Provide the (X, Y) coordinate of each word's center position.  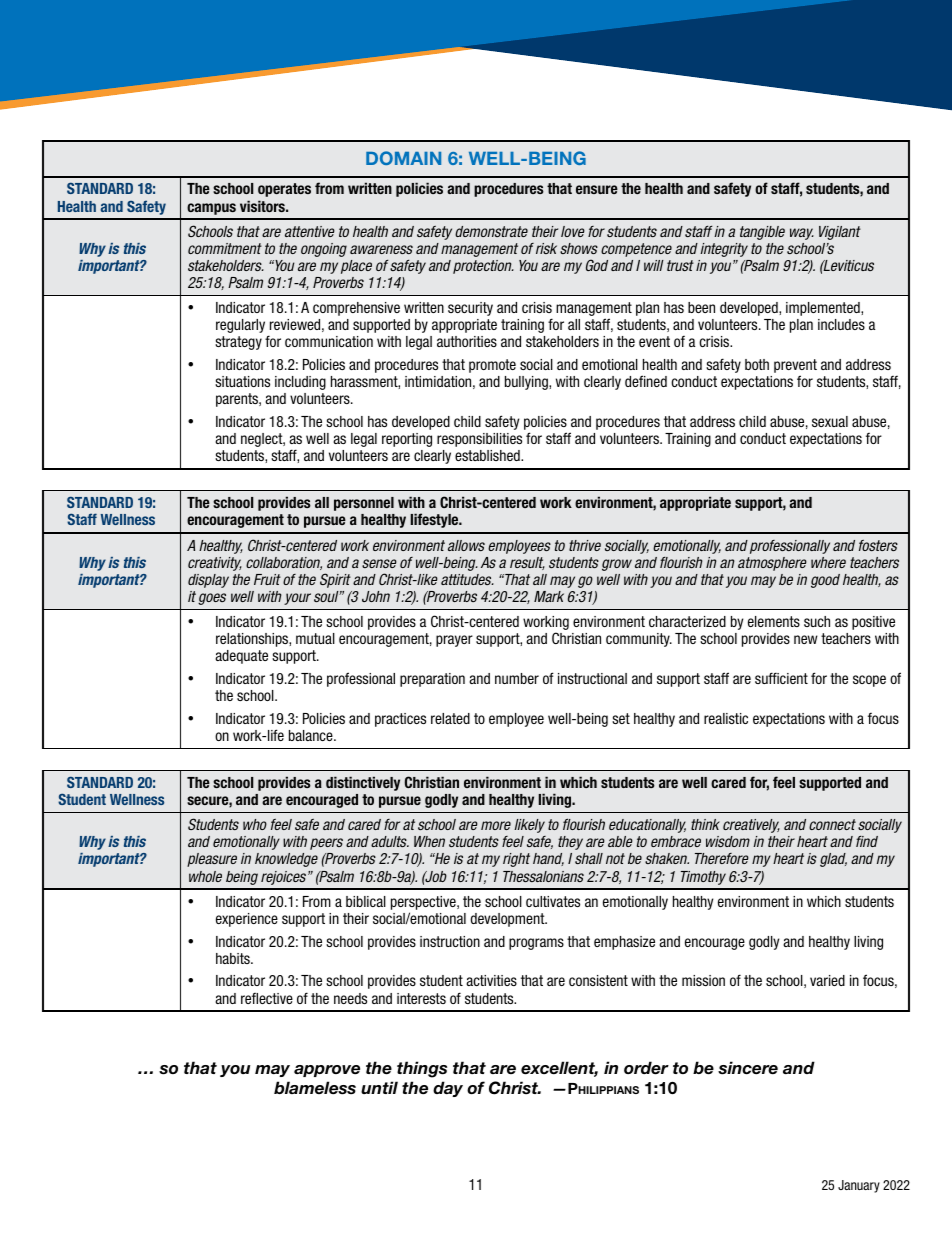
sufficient (781, 678)
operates (284, 190)
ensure (597, 189)
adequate (241, 657)
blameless (315, 1088)
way (802, 234)
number (517, 678)
